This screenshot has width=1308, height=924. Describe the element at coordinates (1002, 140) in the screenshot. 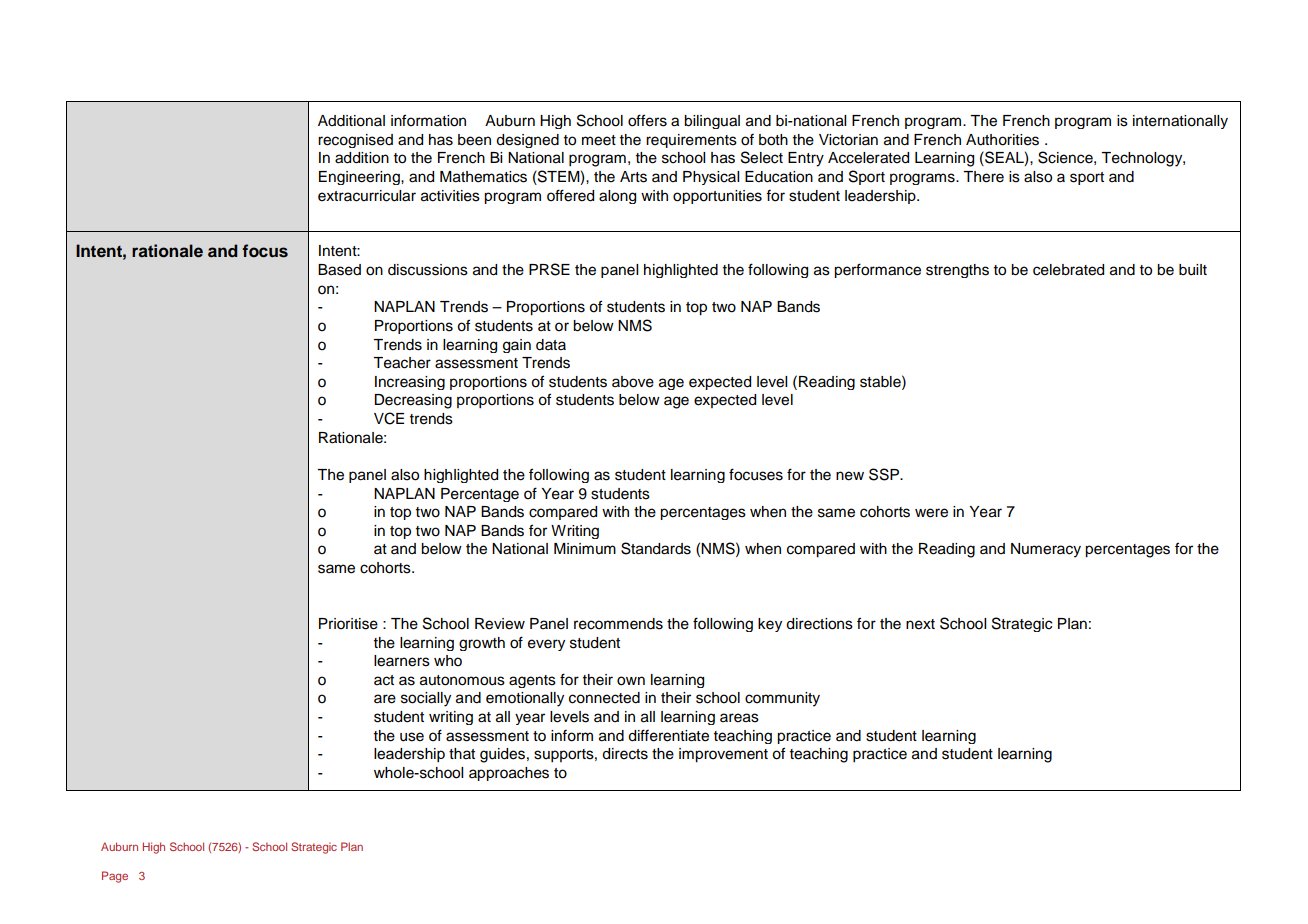

I see `Authorities` at that location.
